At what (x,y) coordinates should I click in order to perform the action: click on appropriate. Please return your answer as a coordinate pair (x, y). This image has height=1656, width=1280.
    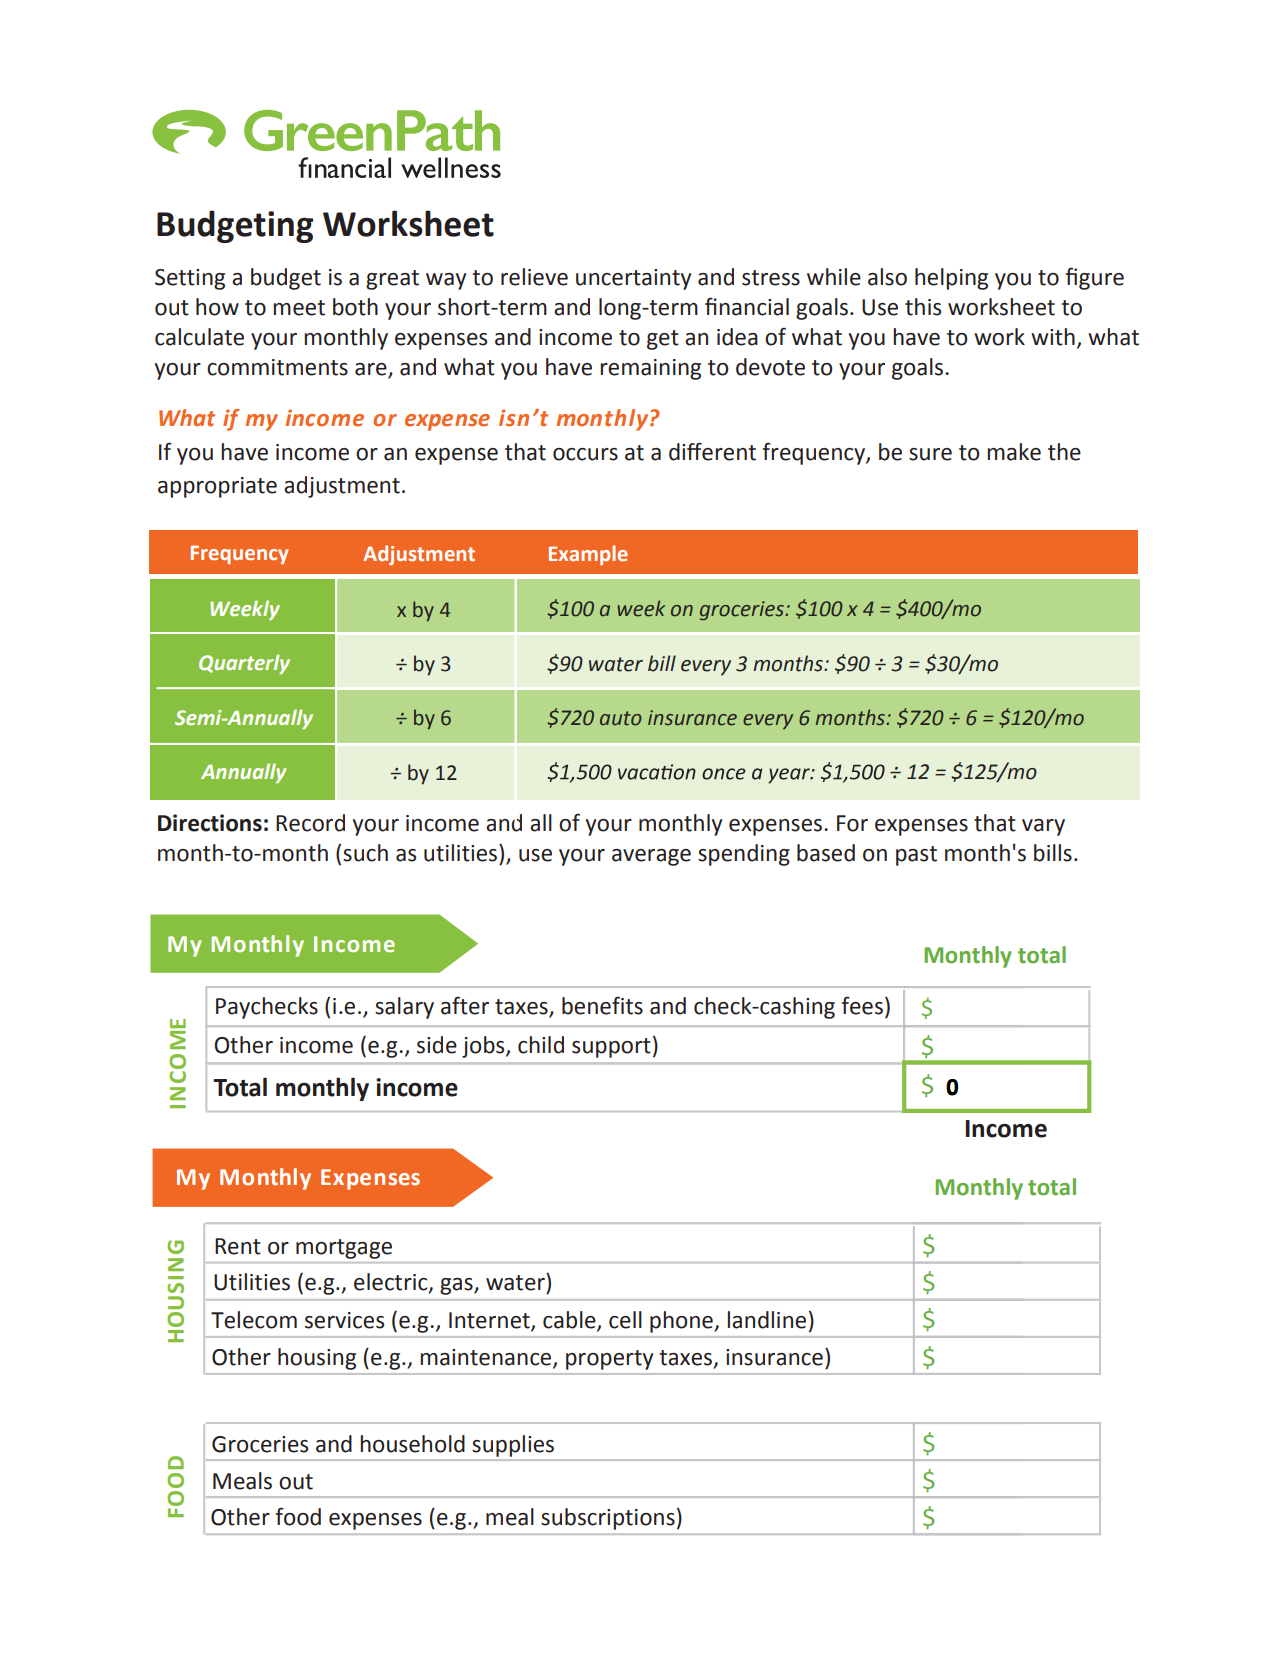
    Looking at the image, I should click on (217, 487).
